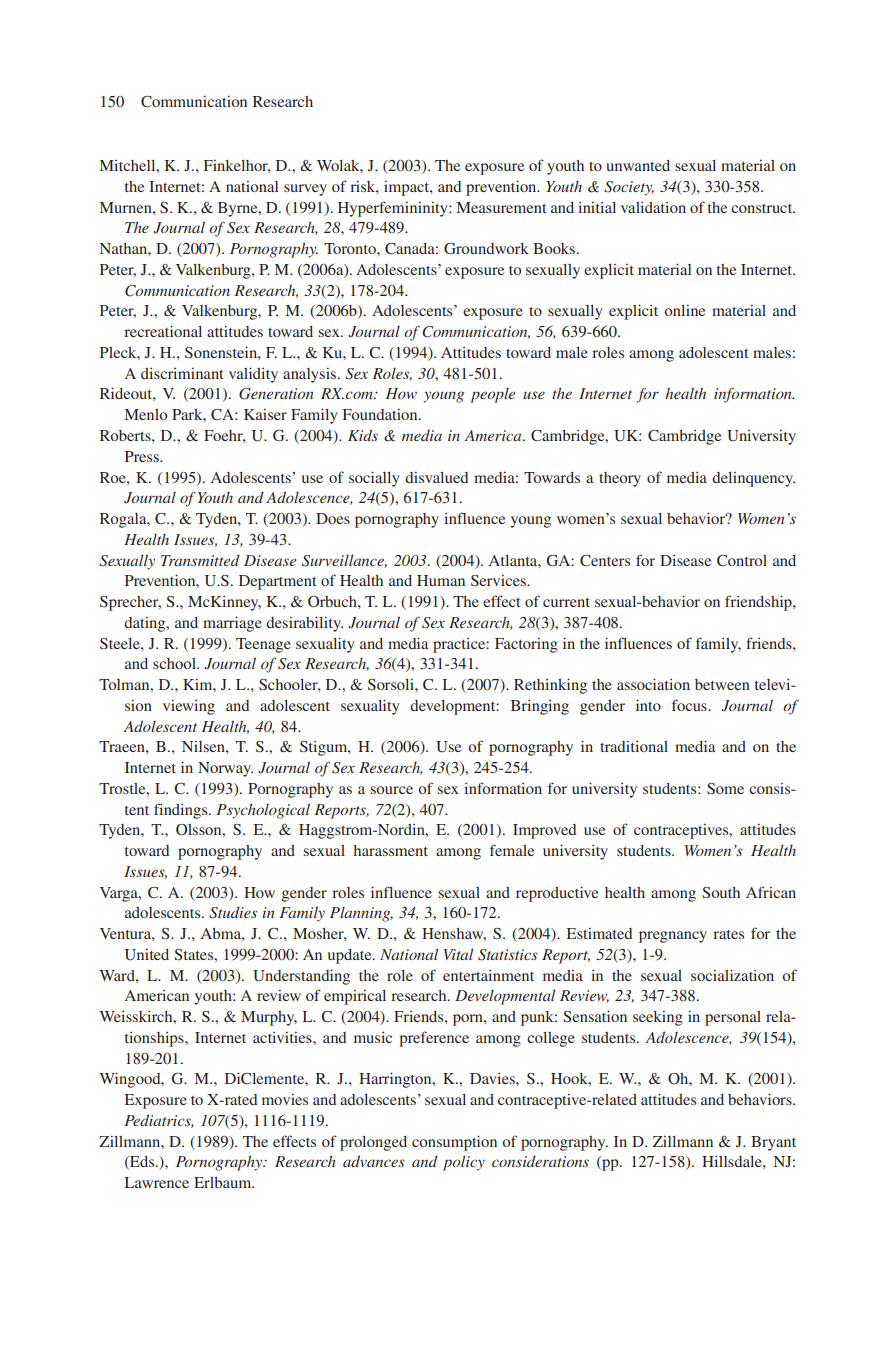 Image resolution: width=896 pixels, height=1345 pixels. Describe the element at coordinates (722, 684) in the document. I see `between` at that location.
